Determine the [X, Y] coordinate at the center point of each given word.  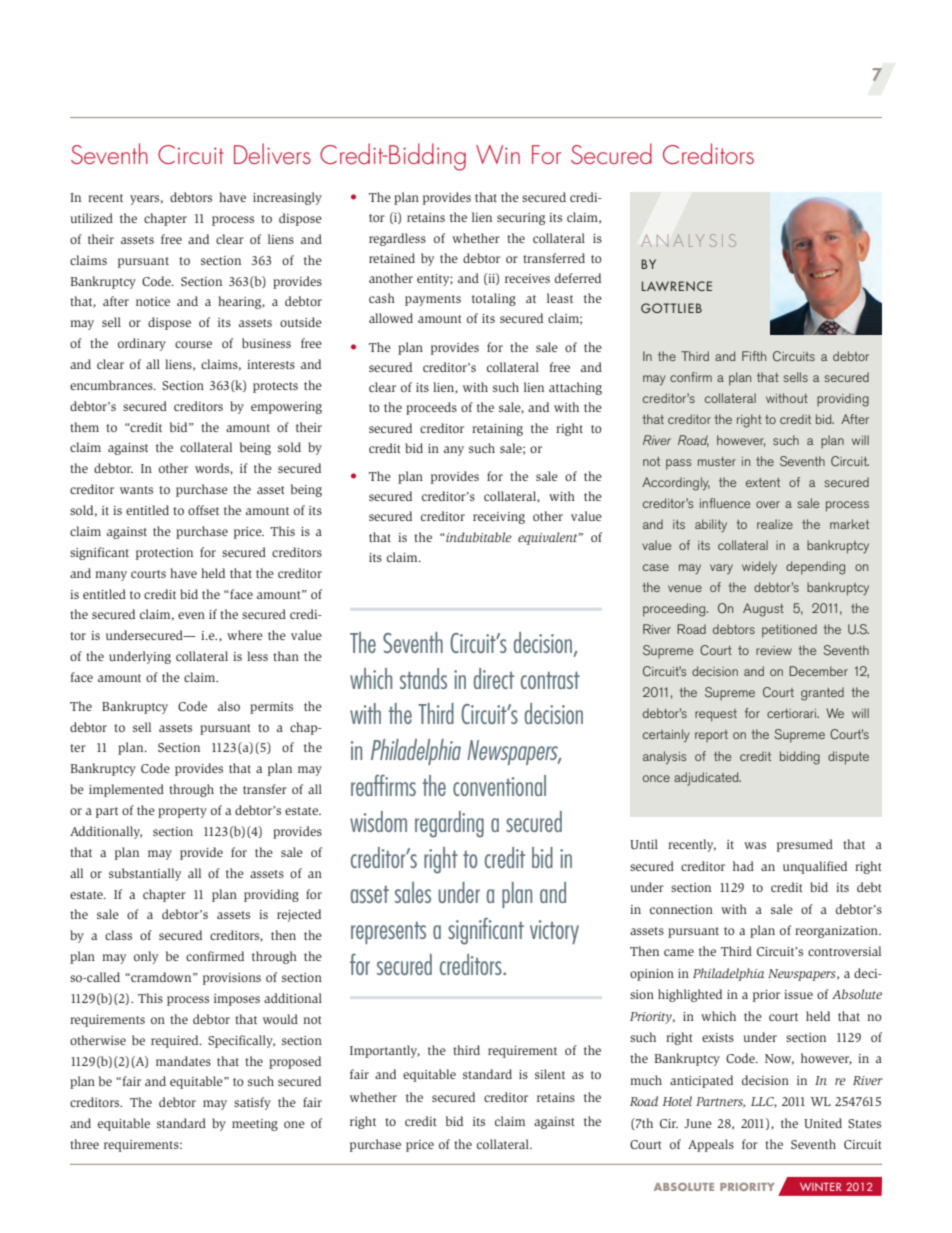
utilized [91, 218]
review [774, 650]
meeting [255, 1125]
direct [494, 678]
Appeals [711, 1145]
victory [554, 932]
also [229, 706]
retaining [497, 430]
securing [521, 219]
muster [717, 461]
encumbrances [112, 385]
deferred [578, 278]
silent [550, 1074]
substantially [145, 874]
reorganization [837, 932]
